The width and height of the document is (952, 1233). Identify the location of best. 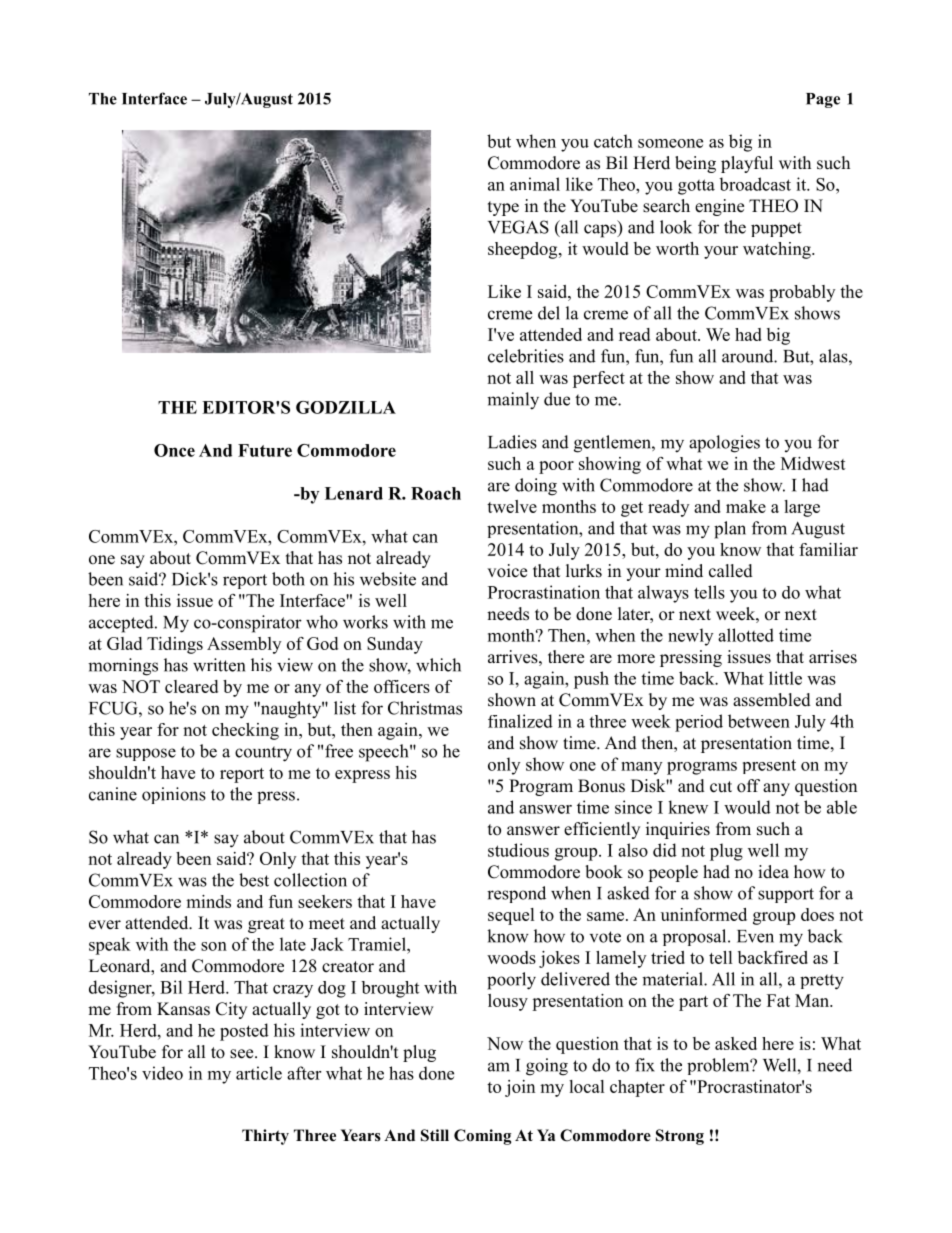
(254, 880).
